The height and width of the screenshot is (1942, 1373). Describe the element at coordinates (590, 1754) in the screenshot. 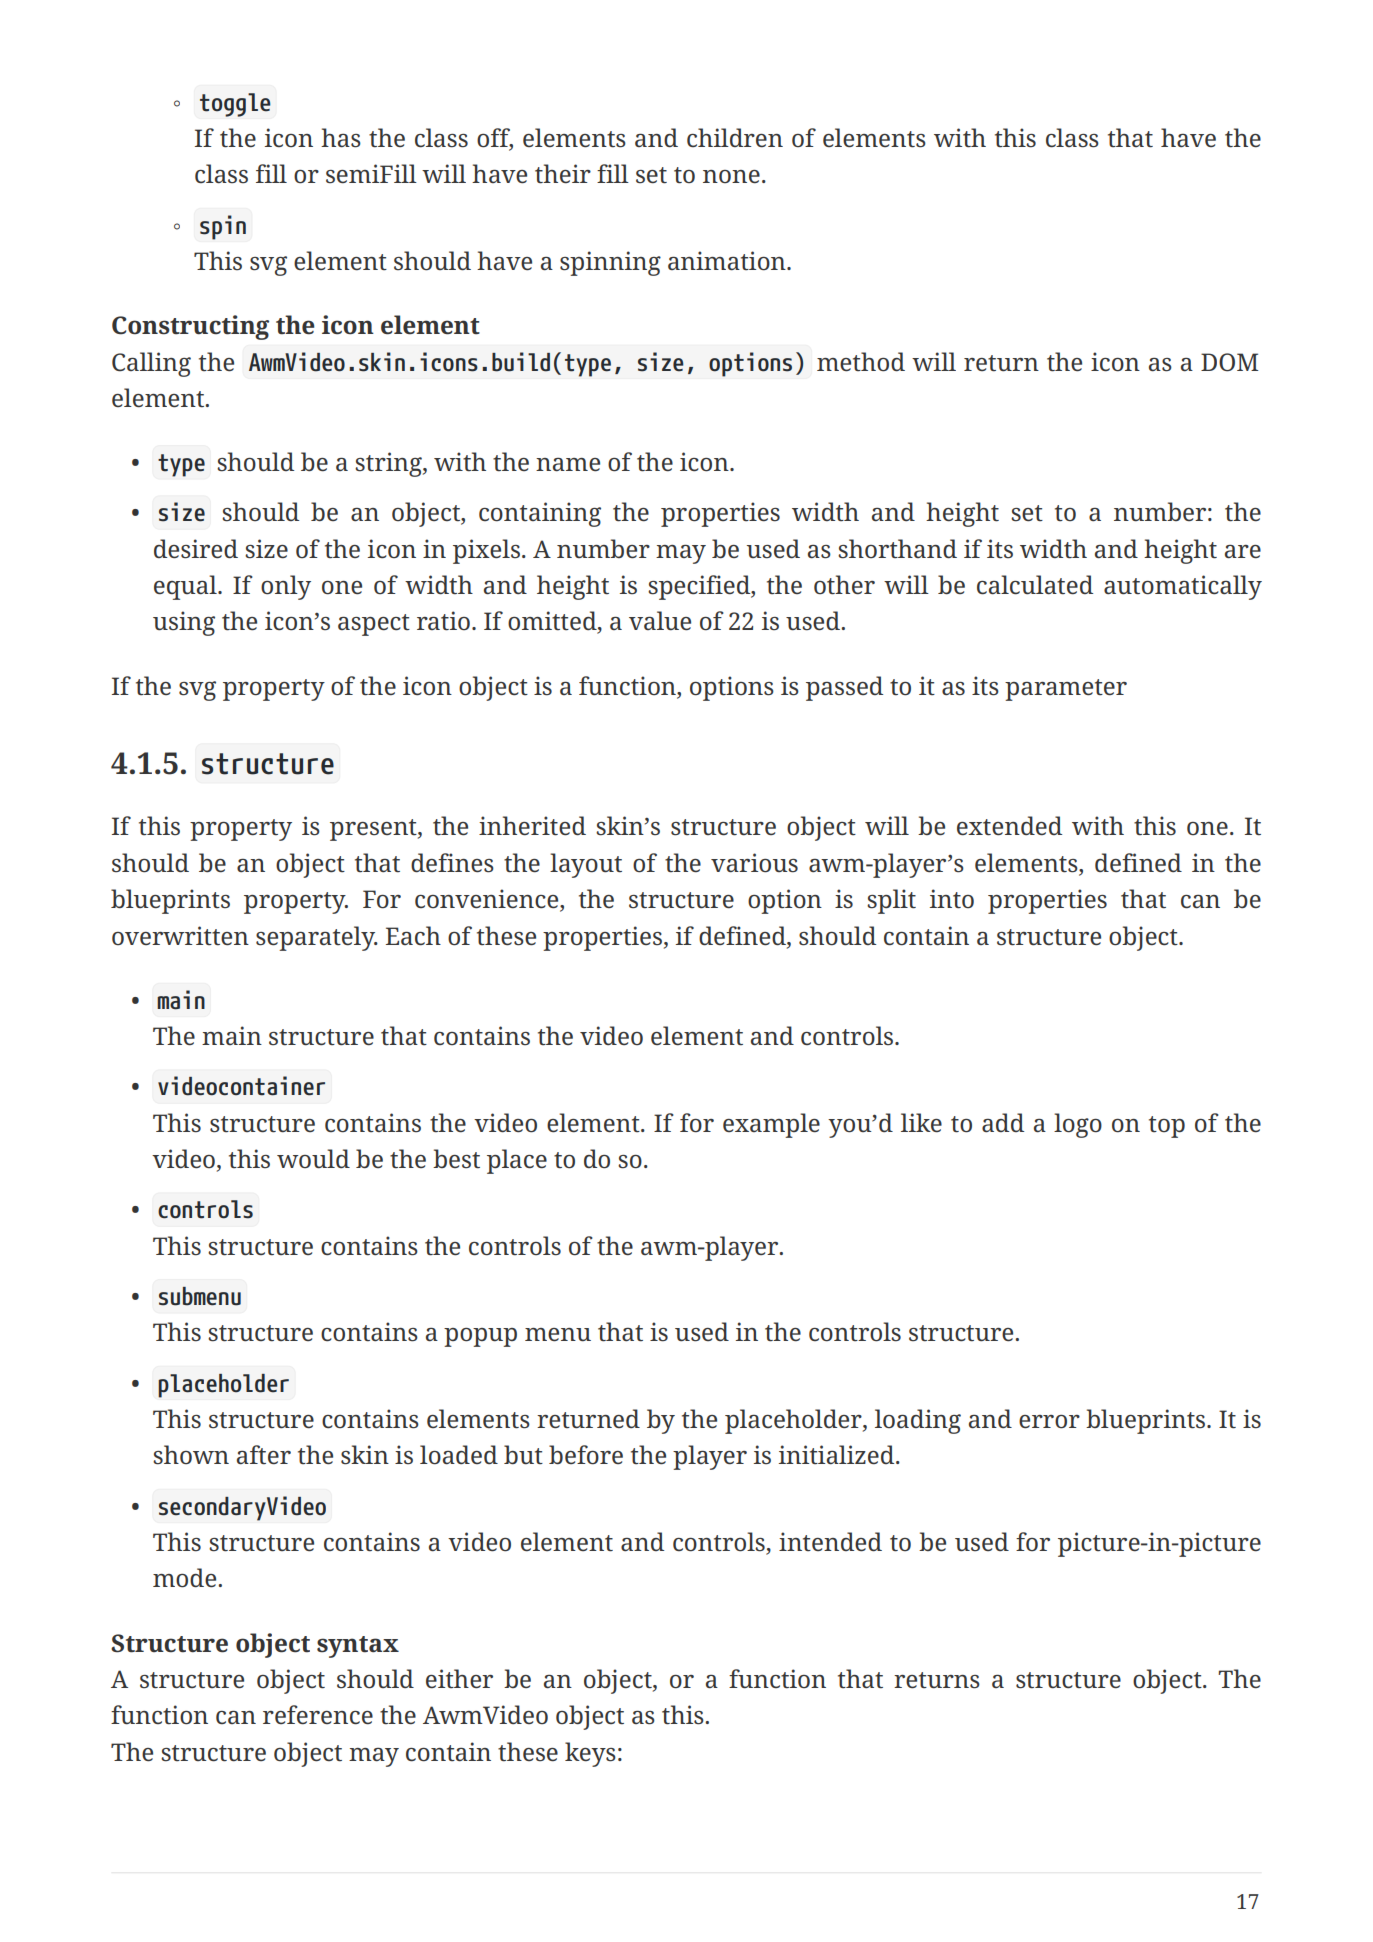

I see `keys` at that location.
